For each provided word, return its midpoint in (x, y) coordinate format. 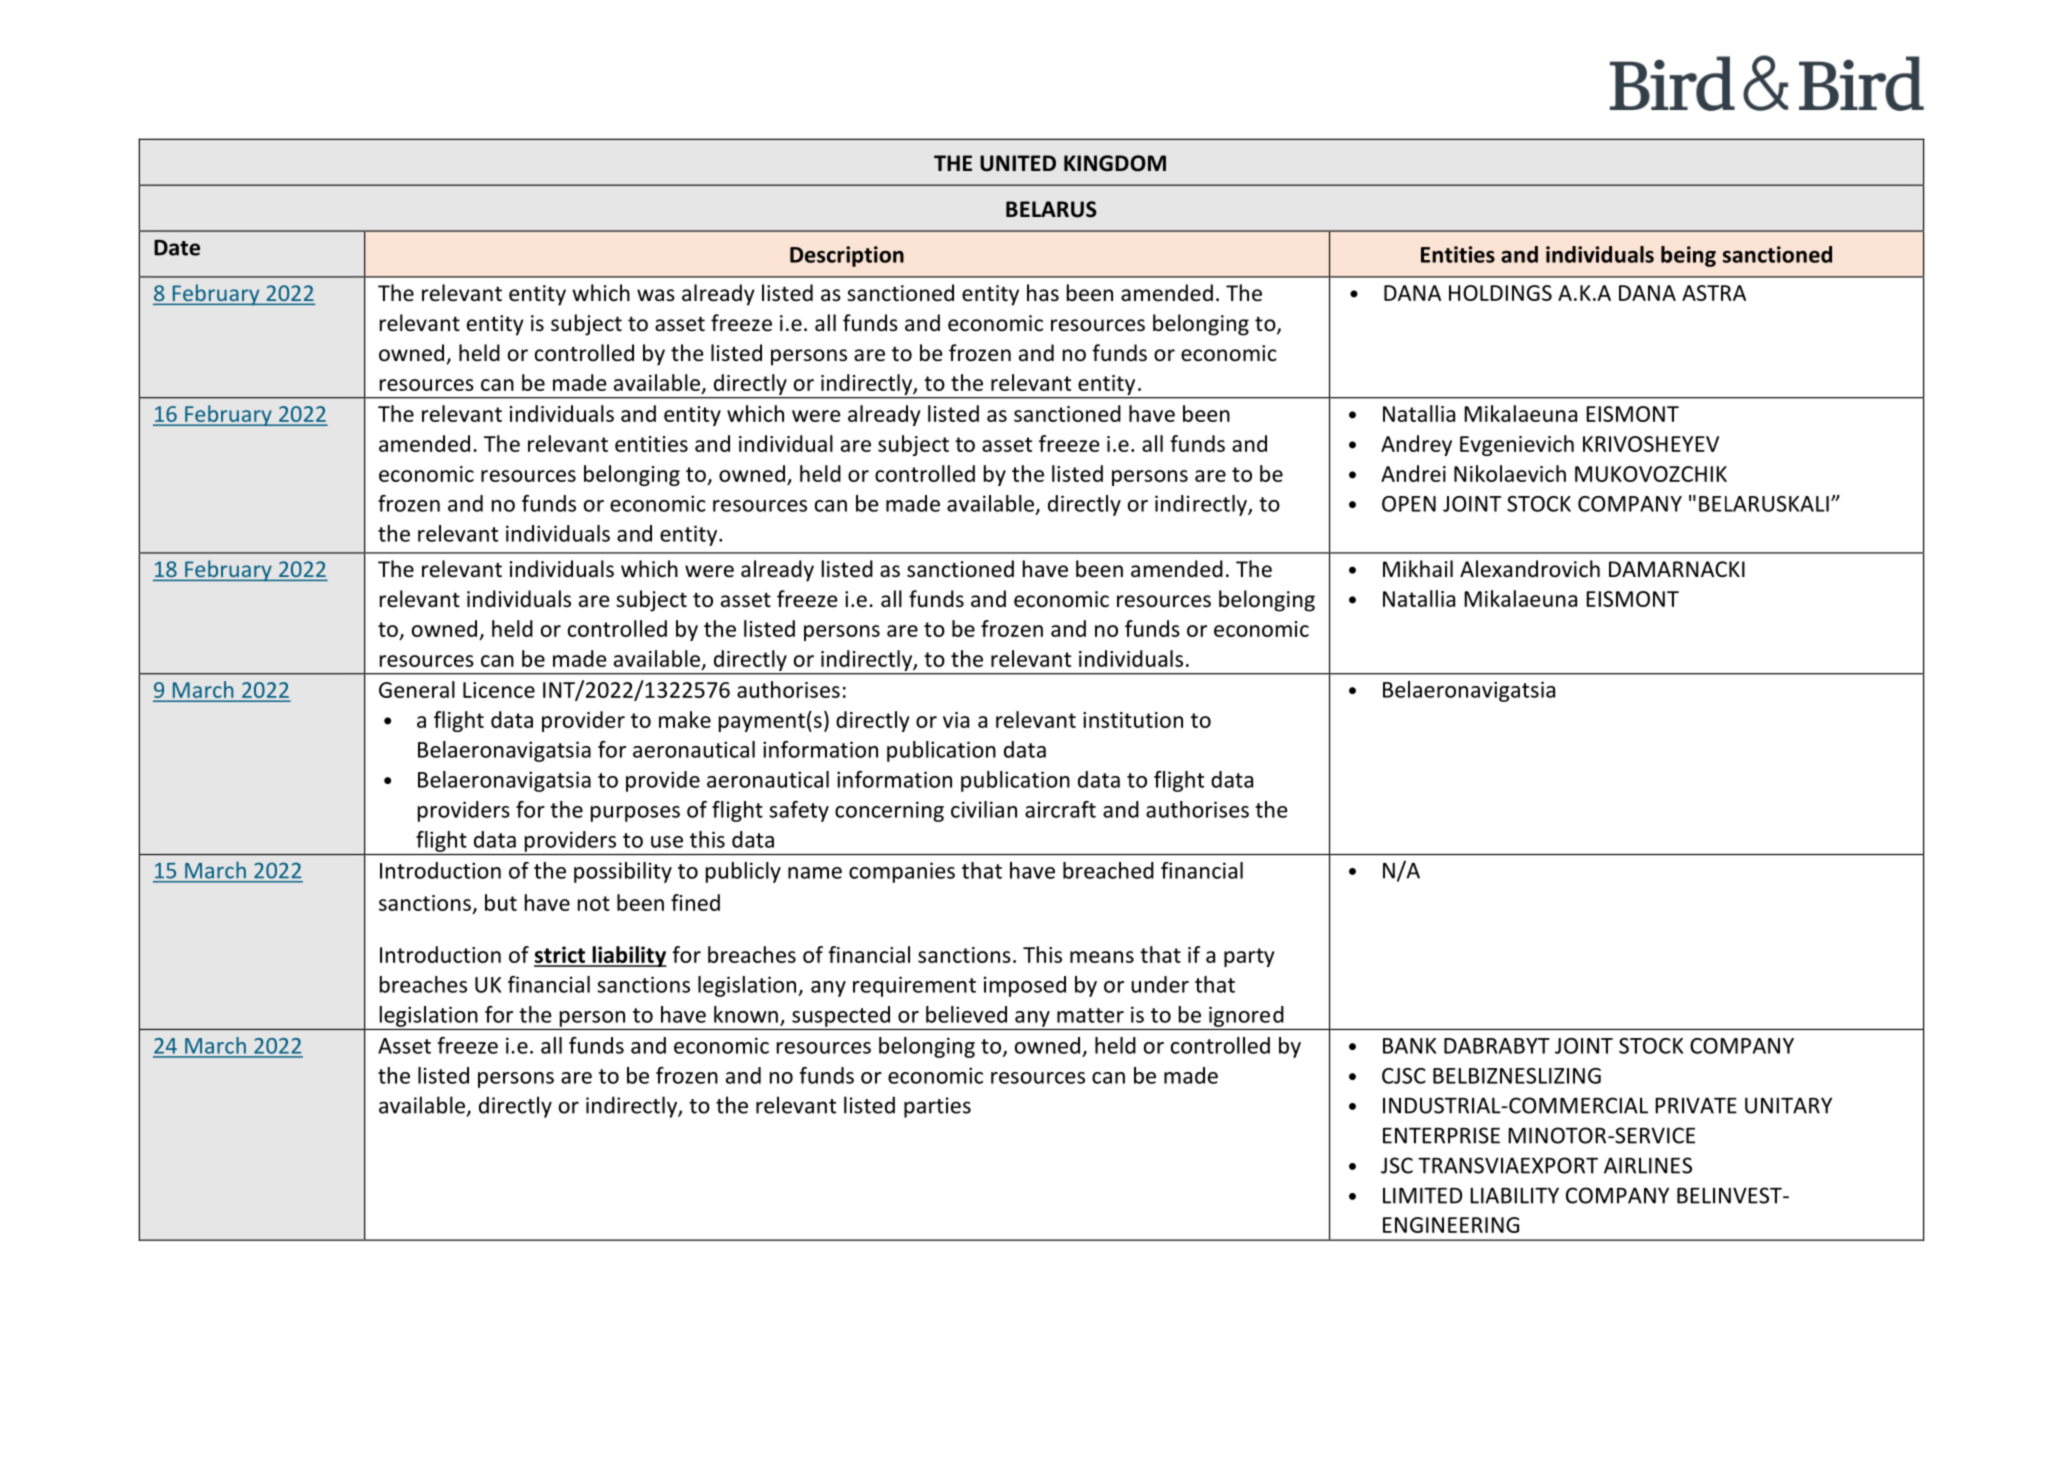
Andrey (1416, 445)
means (1102, 957)
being (1688, 256)
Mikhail (1418, 568)
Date (177, 248)
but (501, 902)
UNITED (1018, 163)
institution (1133, 720)
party (1249, 957)
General (417, 689)
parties (937, 1107)
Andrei (1413, 473)
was (656, 295)
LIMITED (1422, 1195)
